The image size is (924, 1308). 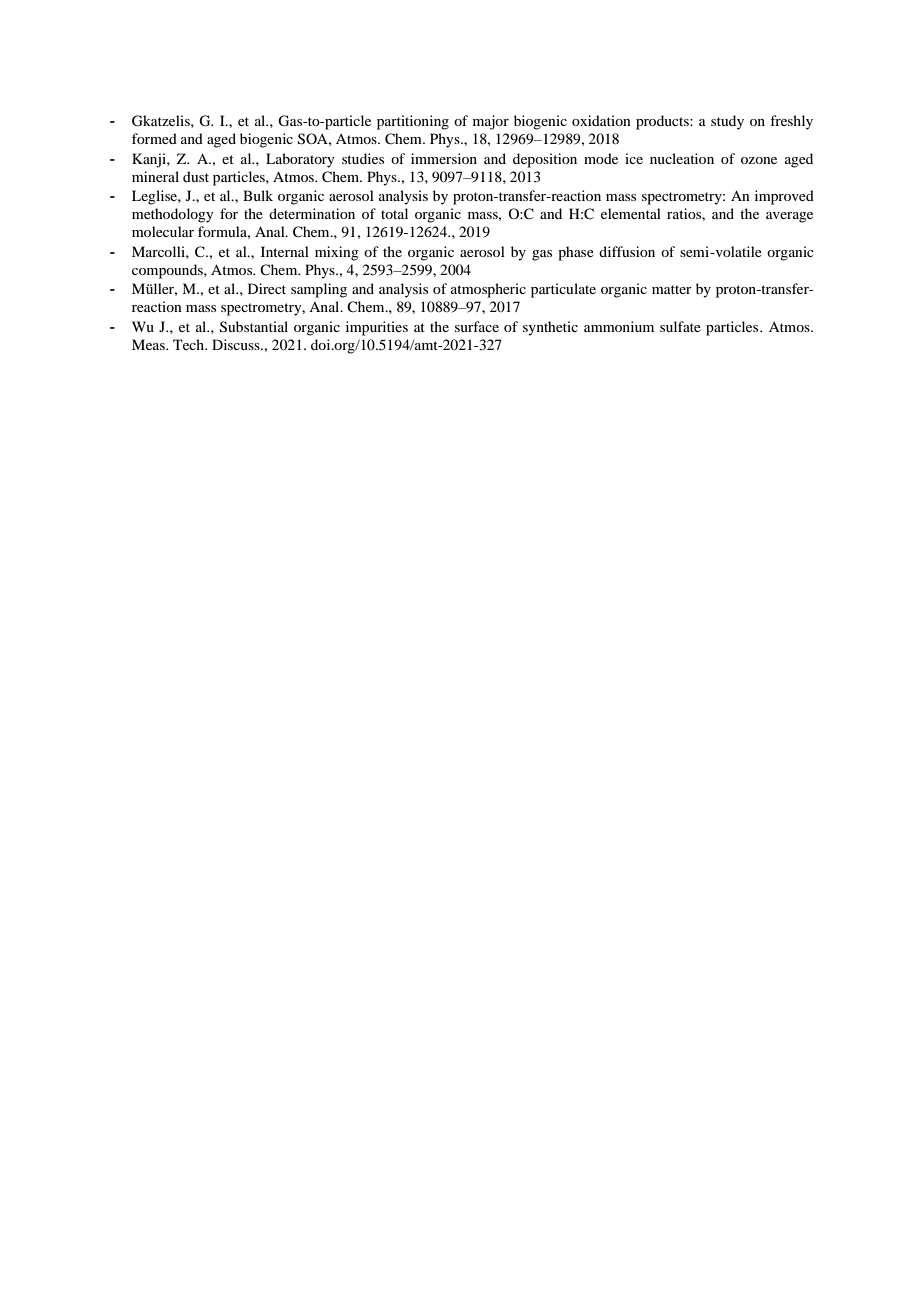 What do you see at coordinates (477, 326) in the screenshot?
I see `surface` at bounding box center [477, 326].
